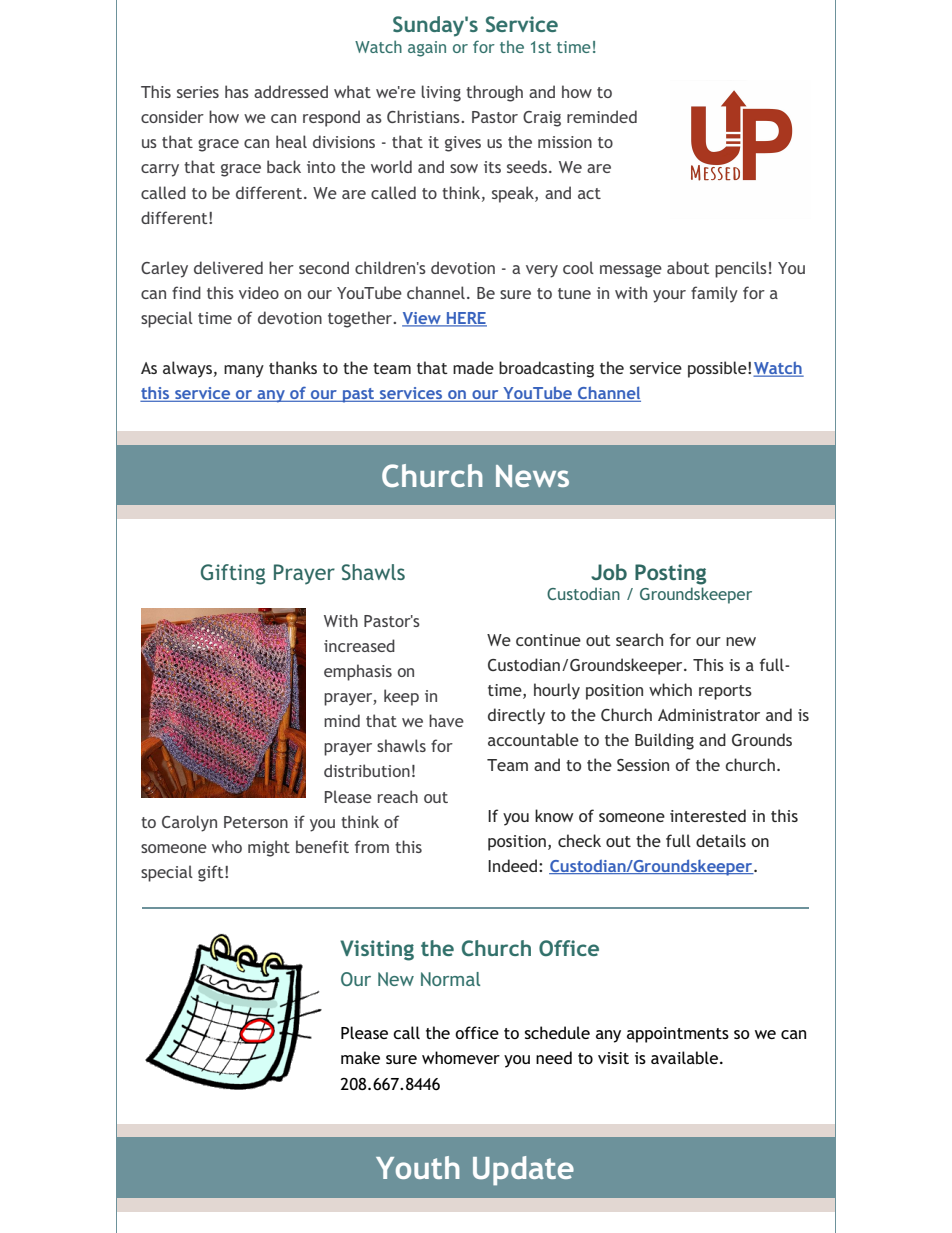 The image size is (952, 1233). What do you see at coordinates (643, 765) in the screenshot?
I see `Session` at bounding box center [643, 765].
